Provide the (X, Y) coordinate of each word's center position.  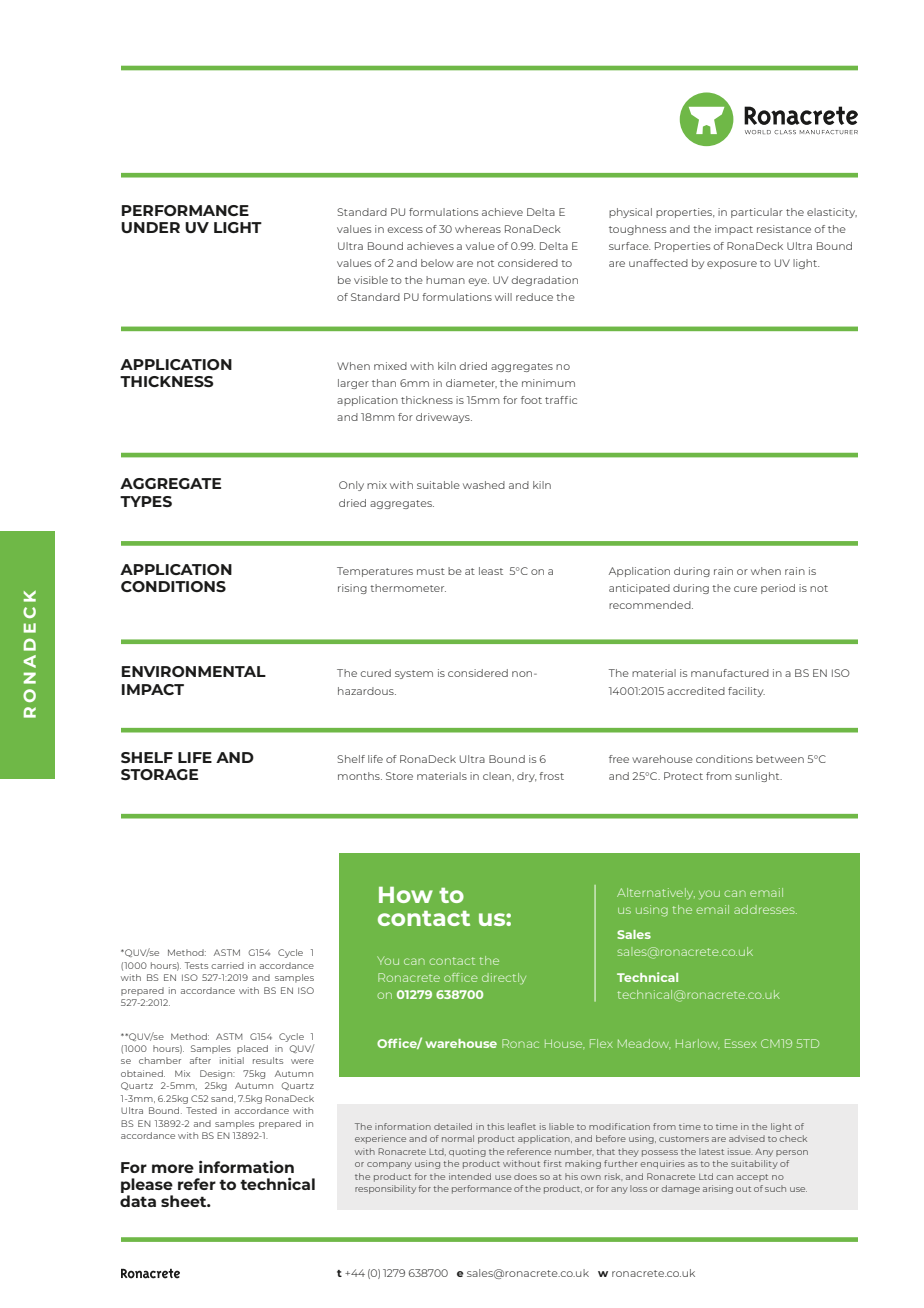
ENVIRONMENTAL (194, 671)
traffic (561, 400)
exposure (732, 265)
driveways (444, 418)
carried (227, 965)
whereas (478, 229)
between (780, 759)
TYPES (146, 501)
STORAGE (159, 774)
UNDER (150, 227)
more (173, 1168)
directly (504, 978)
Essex (741, 1043)
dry (526, 777)
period (778, 589)
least (491, 571)
